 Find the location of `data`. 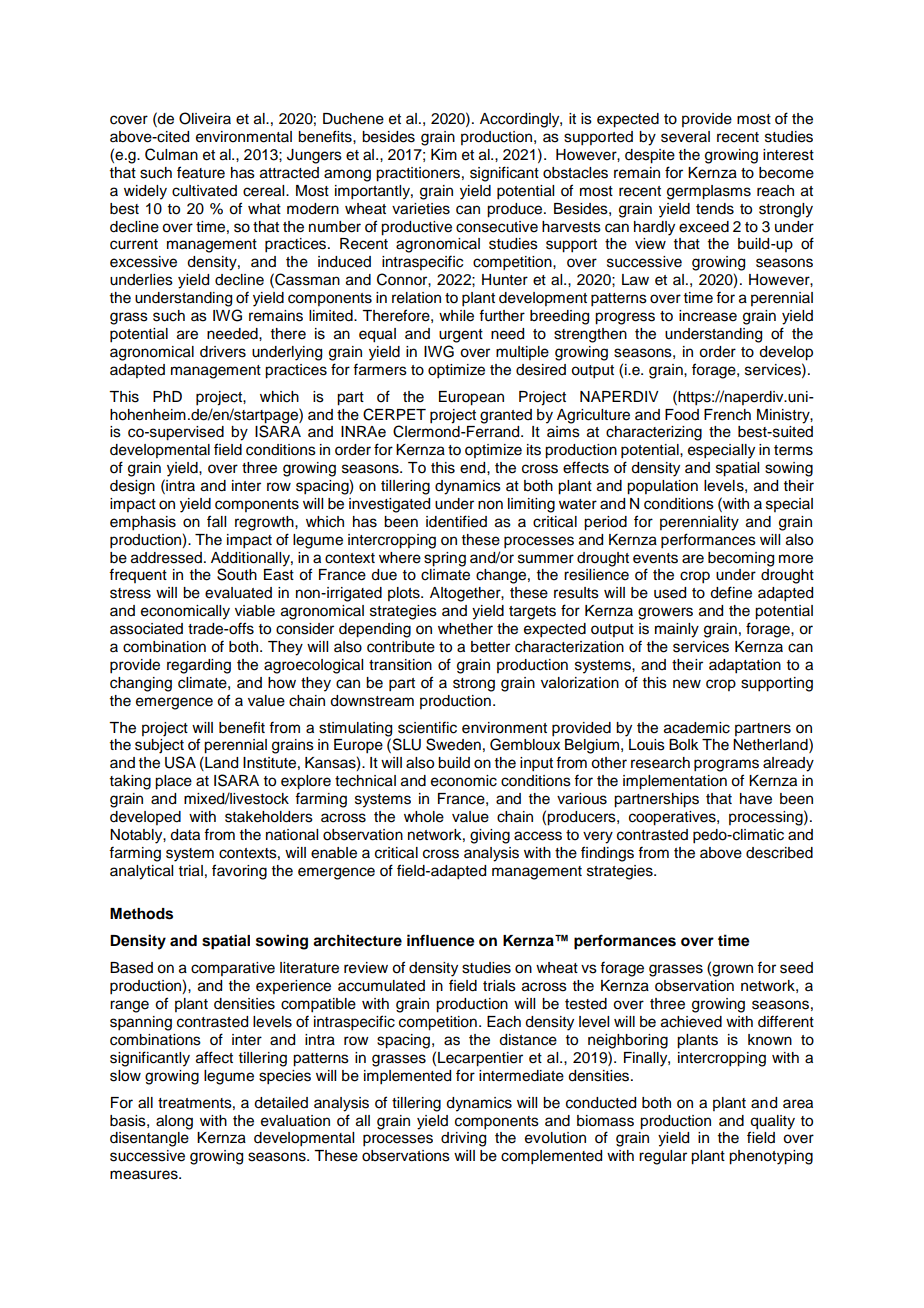

data is located at coordinates (185, 835).
